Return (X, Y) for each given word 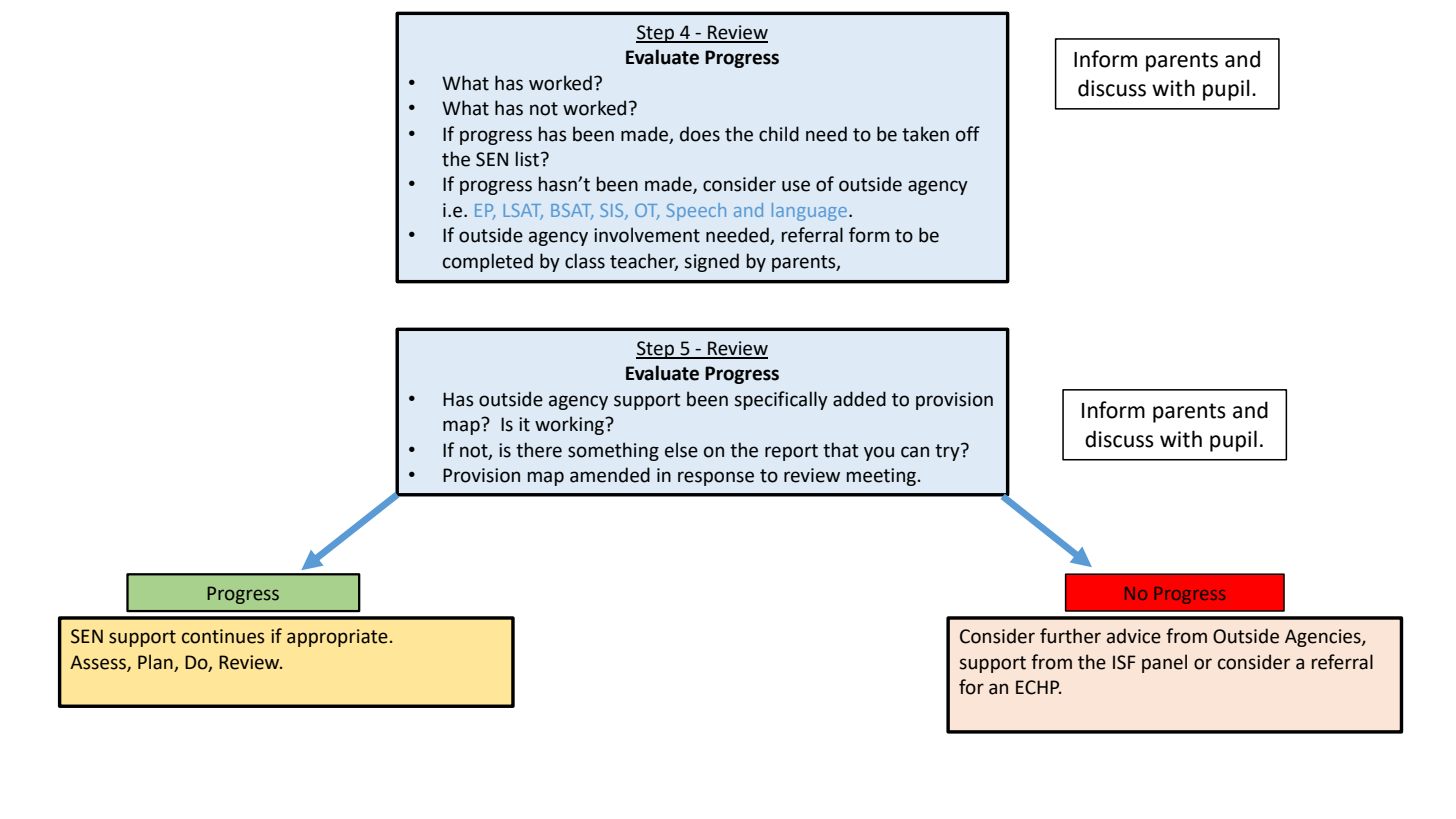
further (1070, 636)
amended (610, 475)
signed (711, 262)
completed (488, 262)
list (527, 159)
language (811, 212)
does (700, 134)
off (968, 134)
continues (223, 636)
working (571, 425)
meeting (881, 477)
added (859, 399)
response (716, 478)
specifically (781, 400)
